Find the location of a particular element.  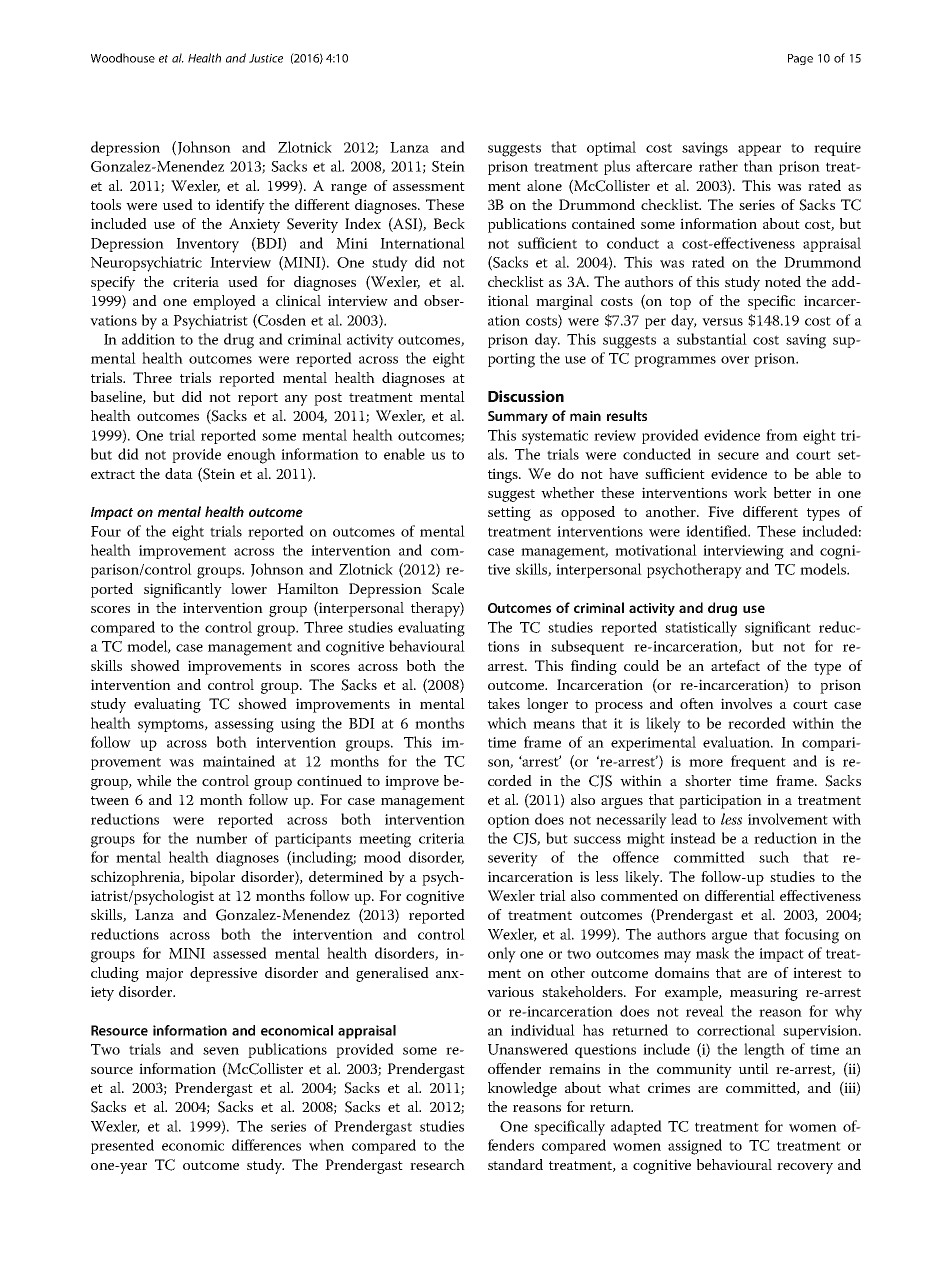

differences is located at coordinates (266, 1145).
